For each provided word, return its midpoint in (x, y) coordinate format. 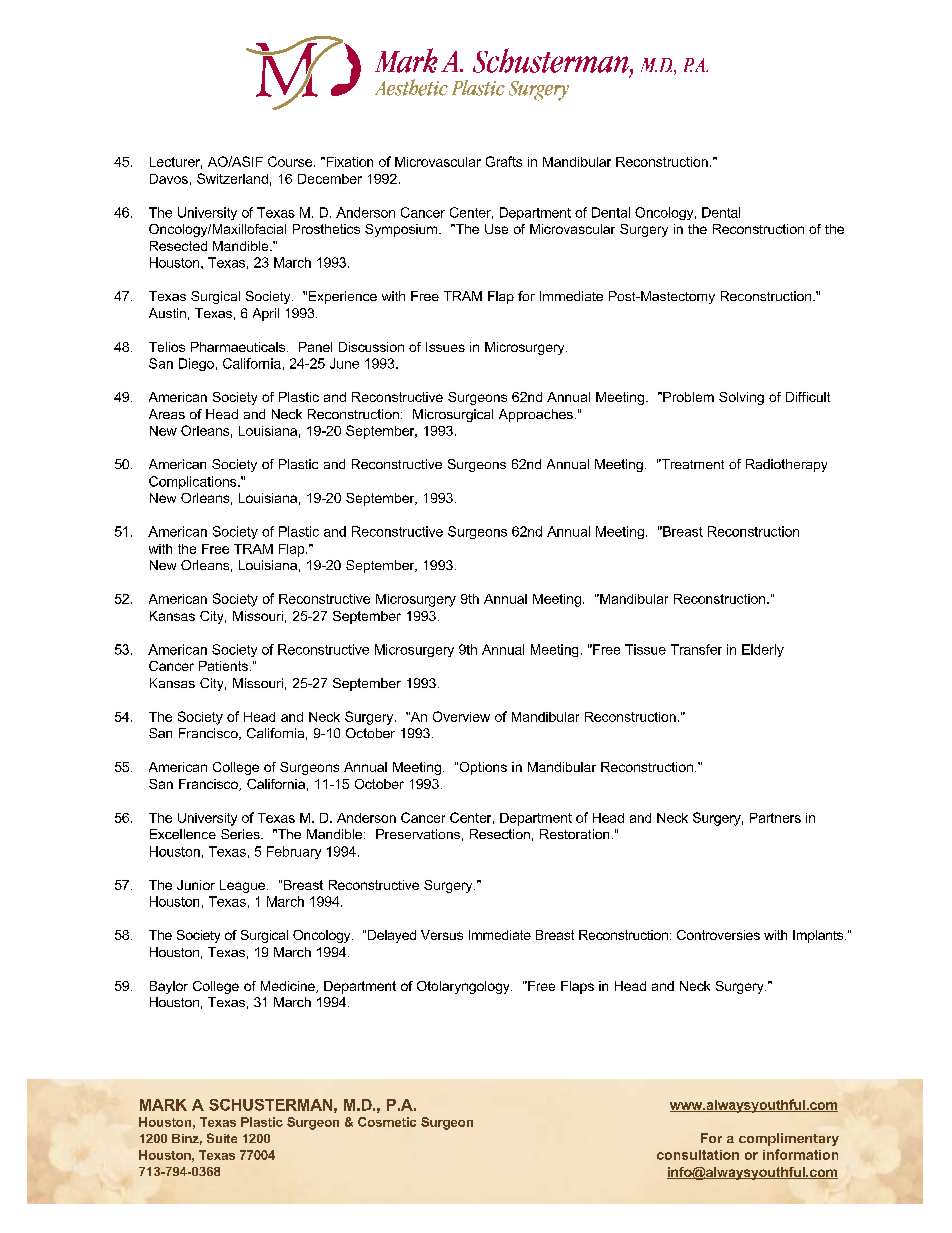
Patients (223, 666)
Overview (461, 716)
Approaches (536, 415)
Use (496, 229)
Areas (167, 414)
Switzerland (232, 178)
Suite (222, 1138)
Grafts (504, 161)
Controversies (718, 935)
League (244, 886)
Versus (442, 935)
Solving (741, 398)
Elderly (763, 650)
